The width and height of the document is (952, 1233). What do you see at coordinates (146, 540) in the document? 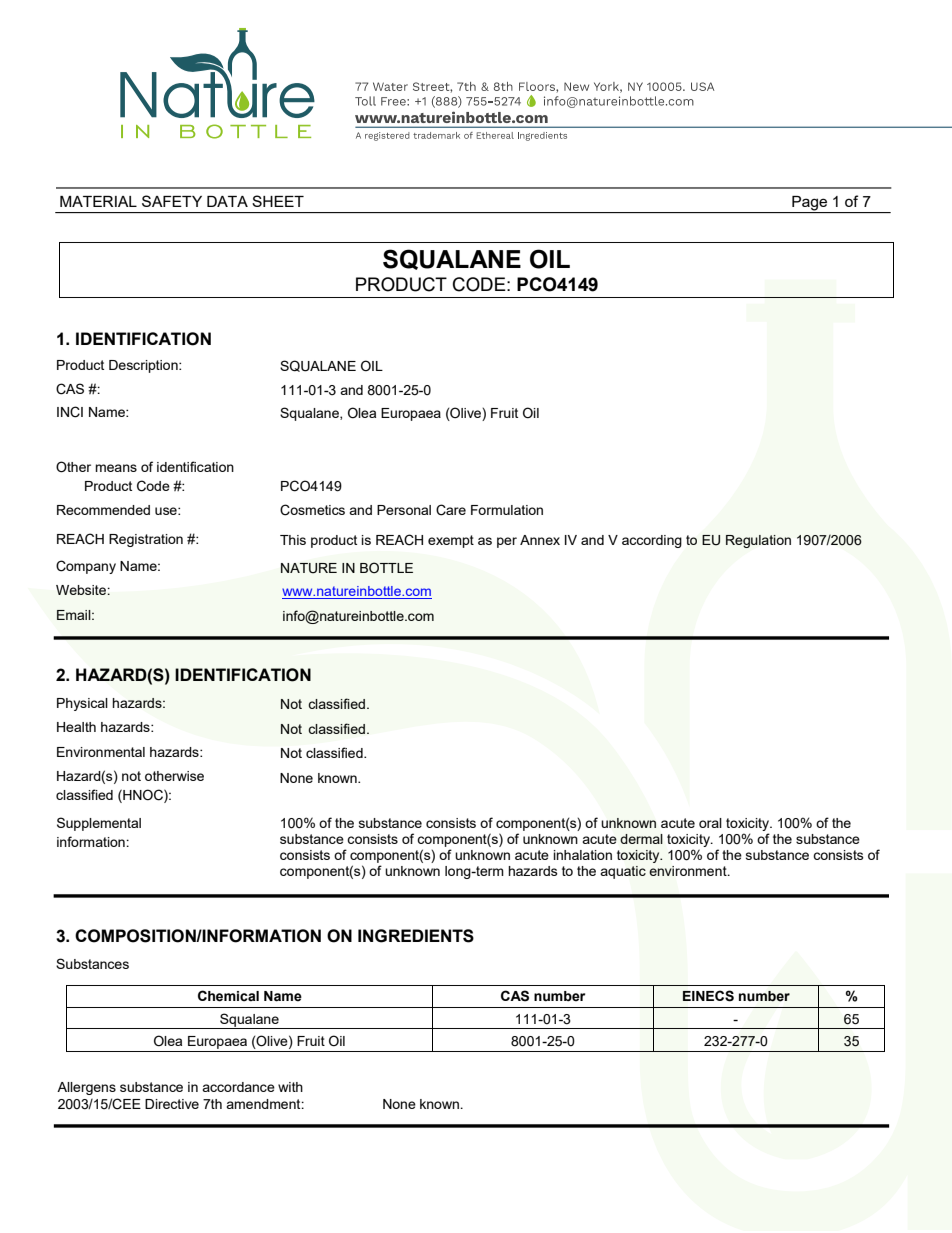
I see `Registration` at bounding box center [146, 540].
